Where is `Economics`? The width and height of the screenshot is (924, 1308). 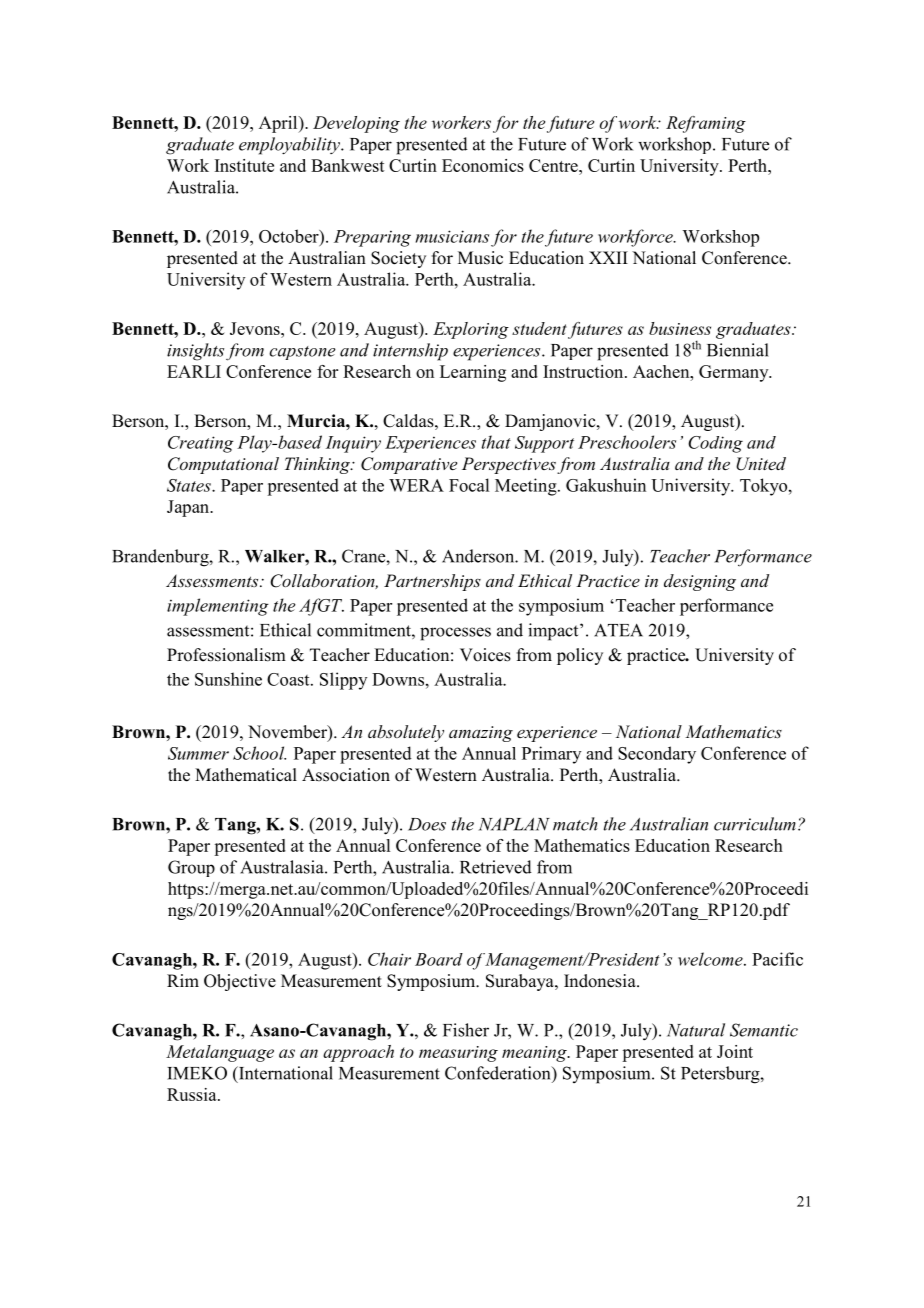
Economics is located at coordinates (483, 165).
